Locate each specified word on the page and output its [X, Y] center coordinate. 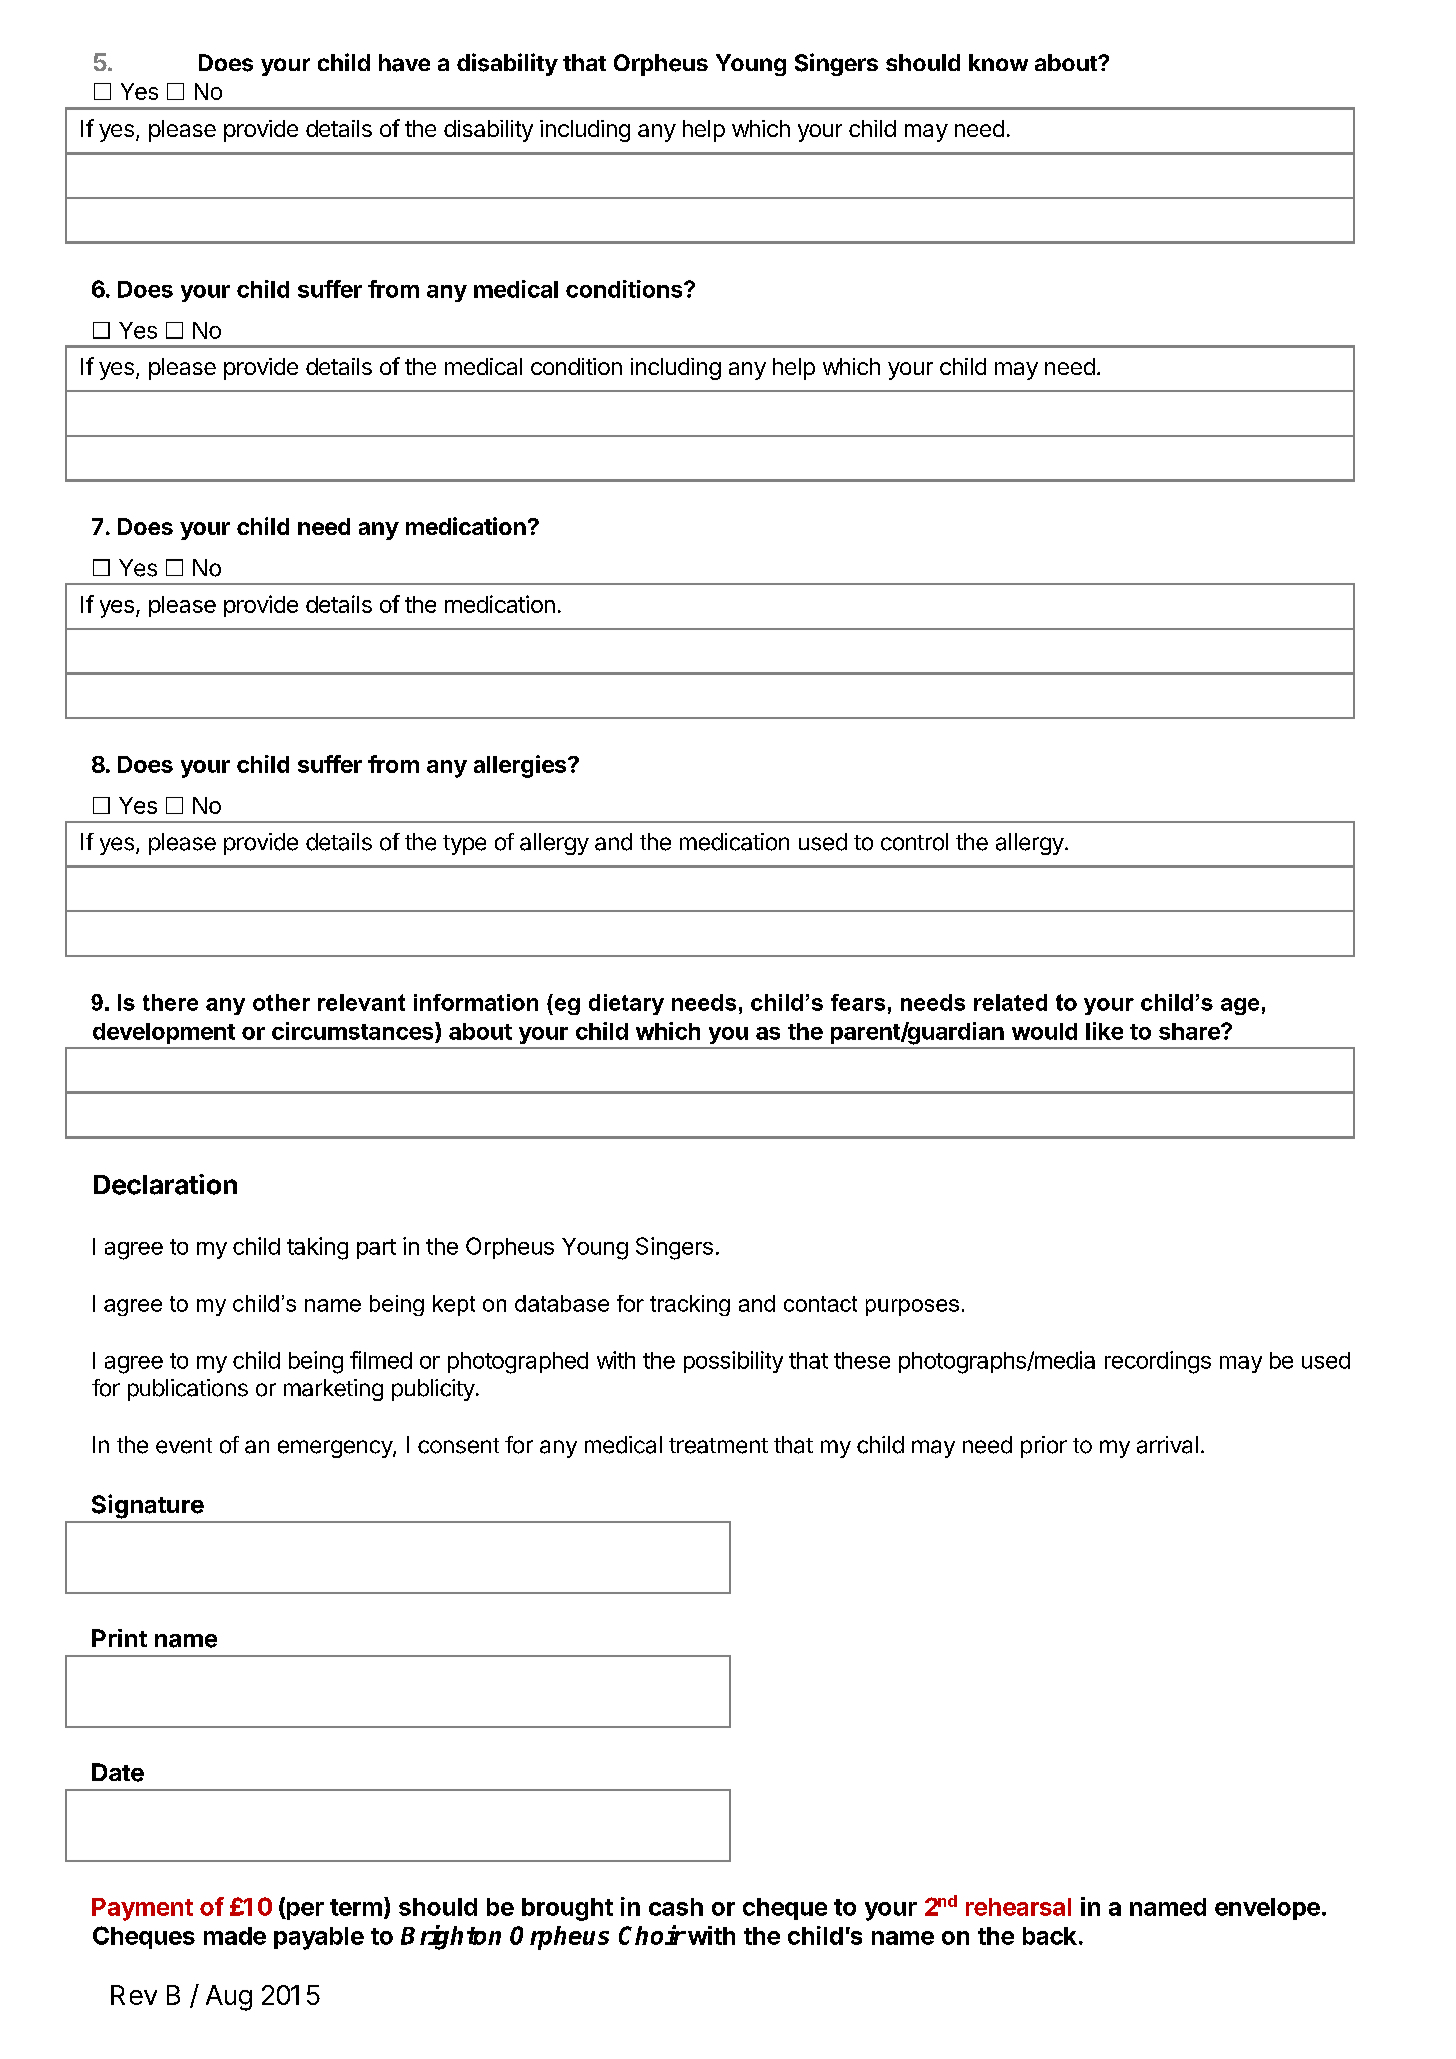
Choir [652, 1935]
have [404, 63]
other [281, 1002]
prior [1044, 1447]
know [998, 62]
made [235, 1936]
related [1010, 1002]
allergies [521, 766]
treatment [718, 1446]
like [1104, 1031]
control [914, 842]
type [464, 845]
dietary [626, 1004]
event [184, 1446]
